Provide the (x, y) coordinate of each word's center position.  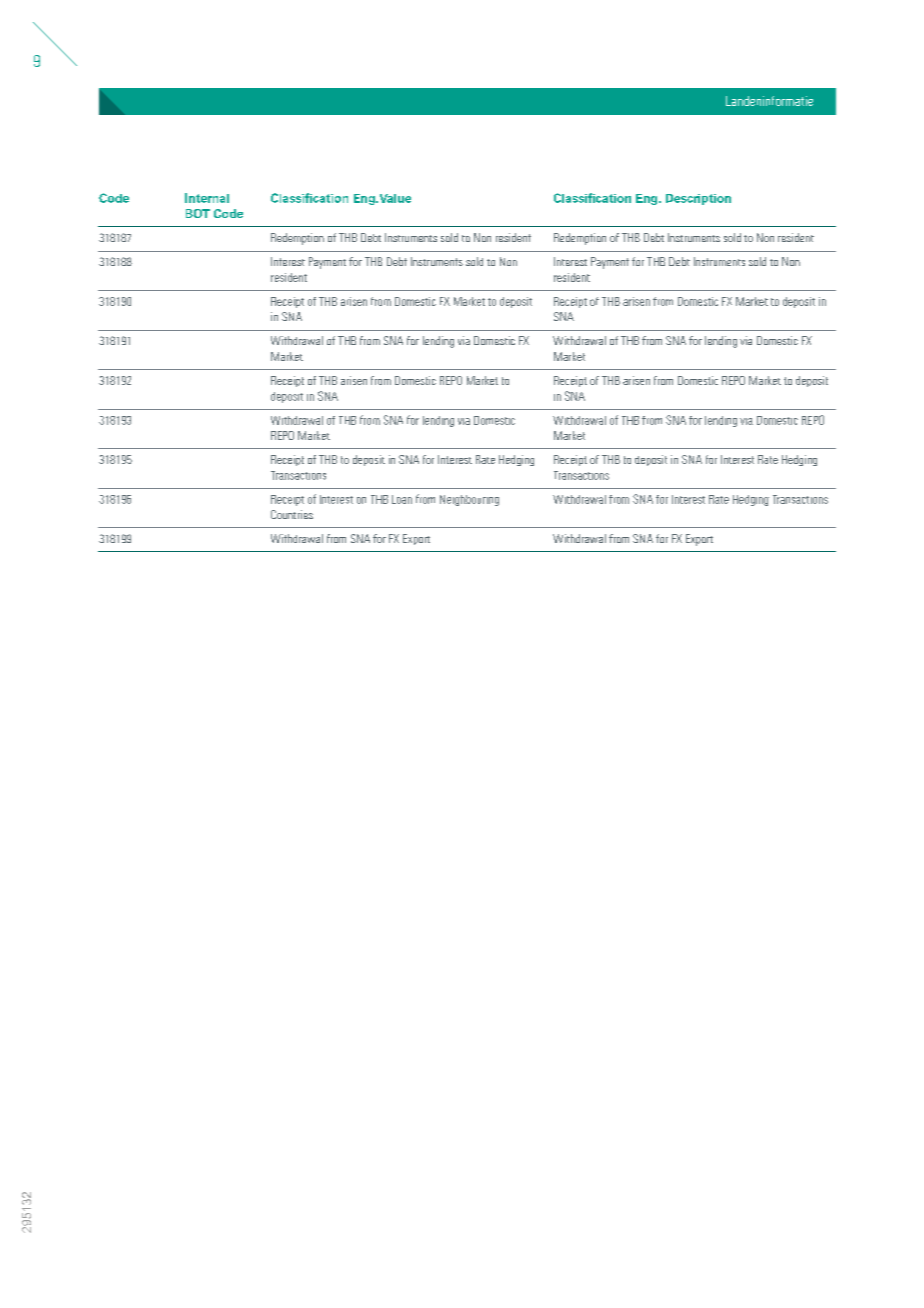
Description (698, 199)
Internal (207, 198)
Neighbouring (469, 500)
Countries (292, 514)
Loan (402, 499)
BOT (198, 213)
